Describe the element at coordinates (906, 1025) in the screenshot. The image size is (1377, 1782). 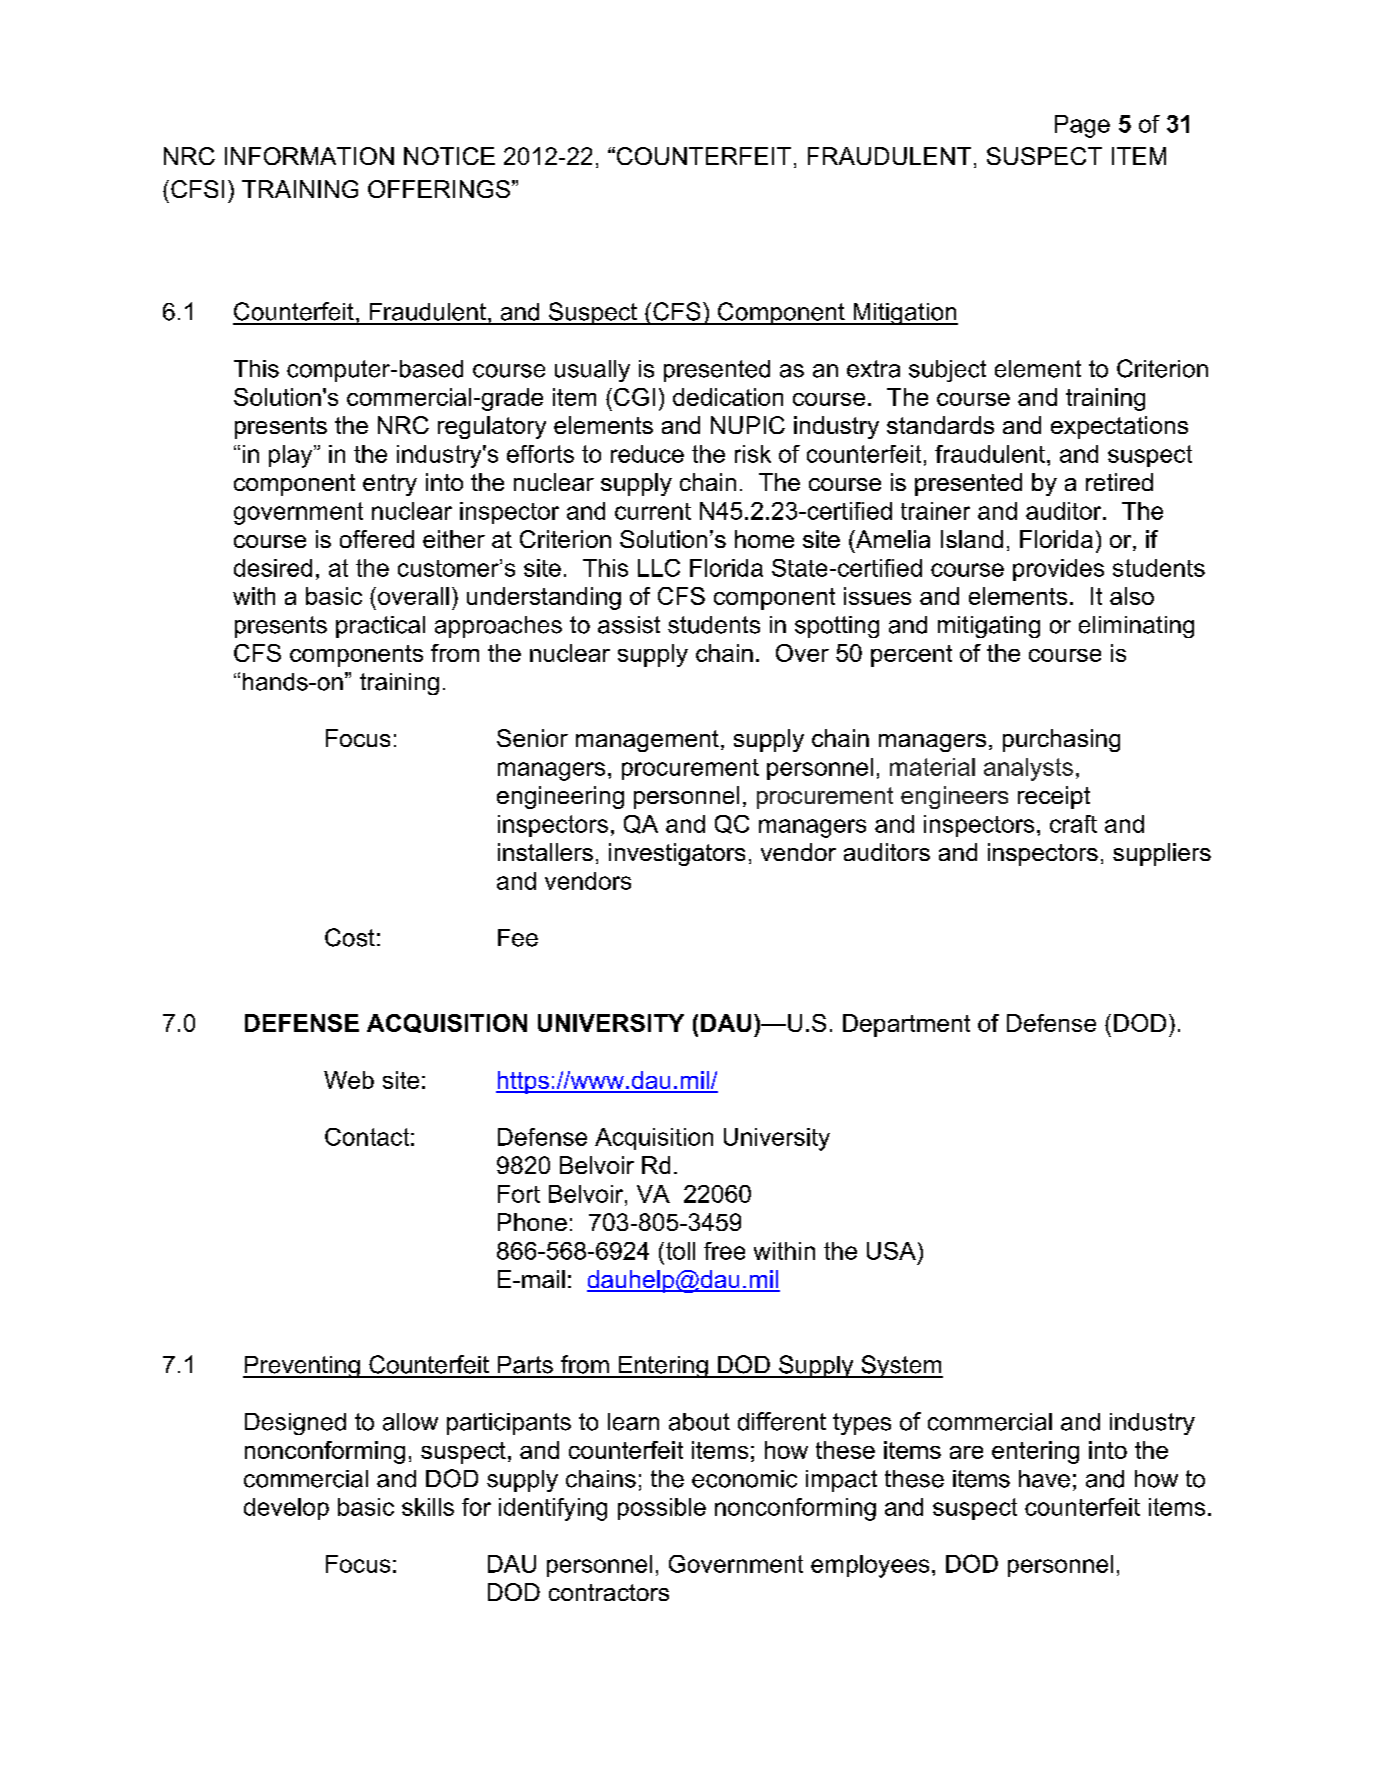
I see `Department` at that location.
